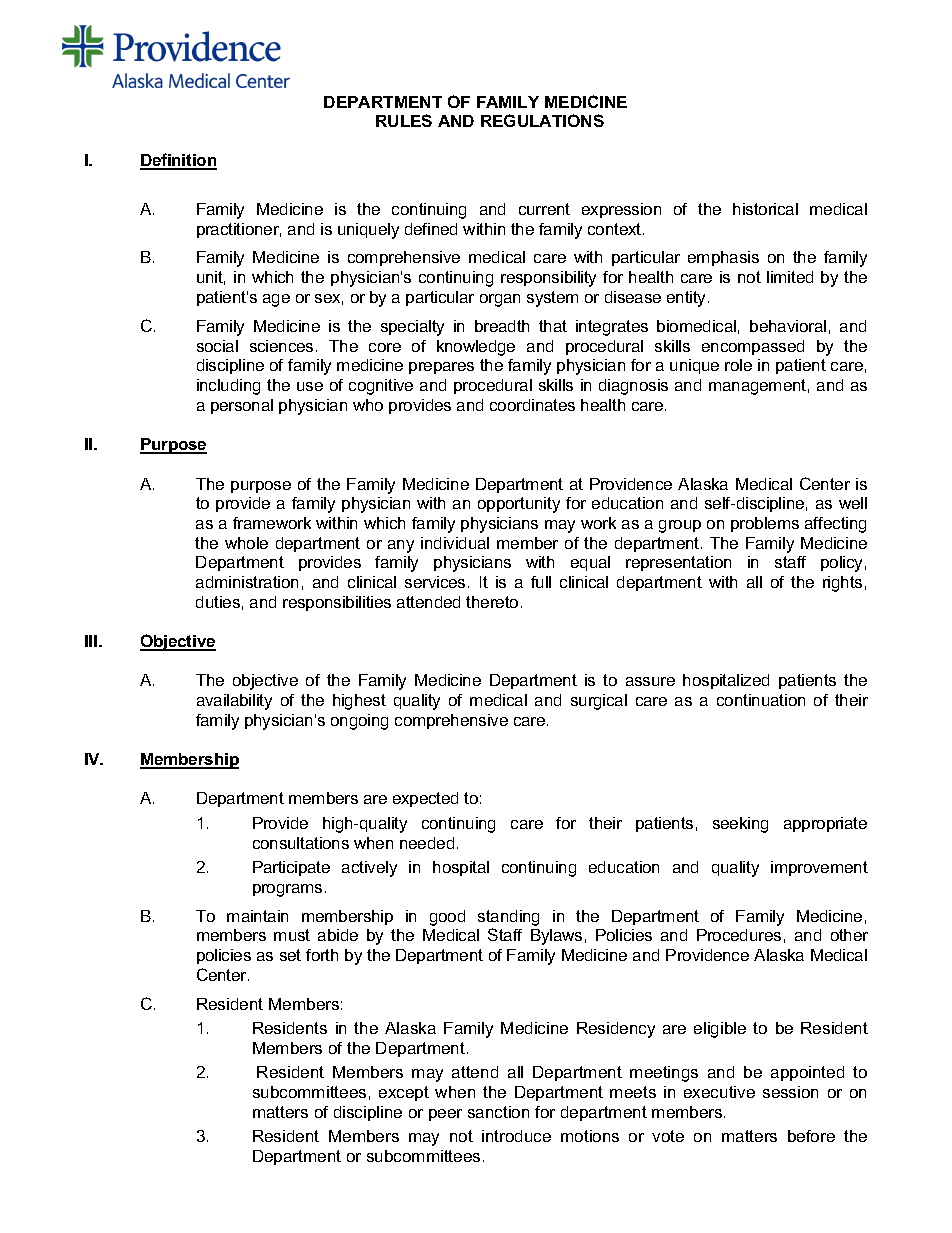  I want to click on except, so click(404, 1093).
